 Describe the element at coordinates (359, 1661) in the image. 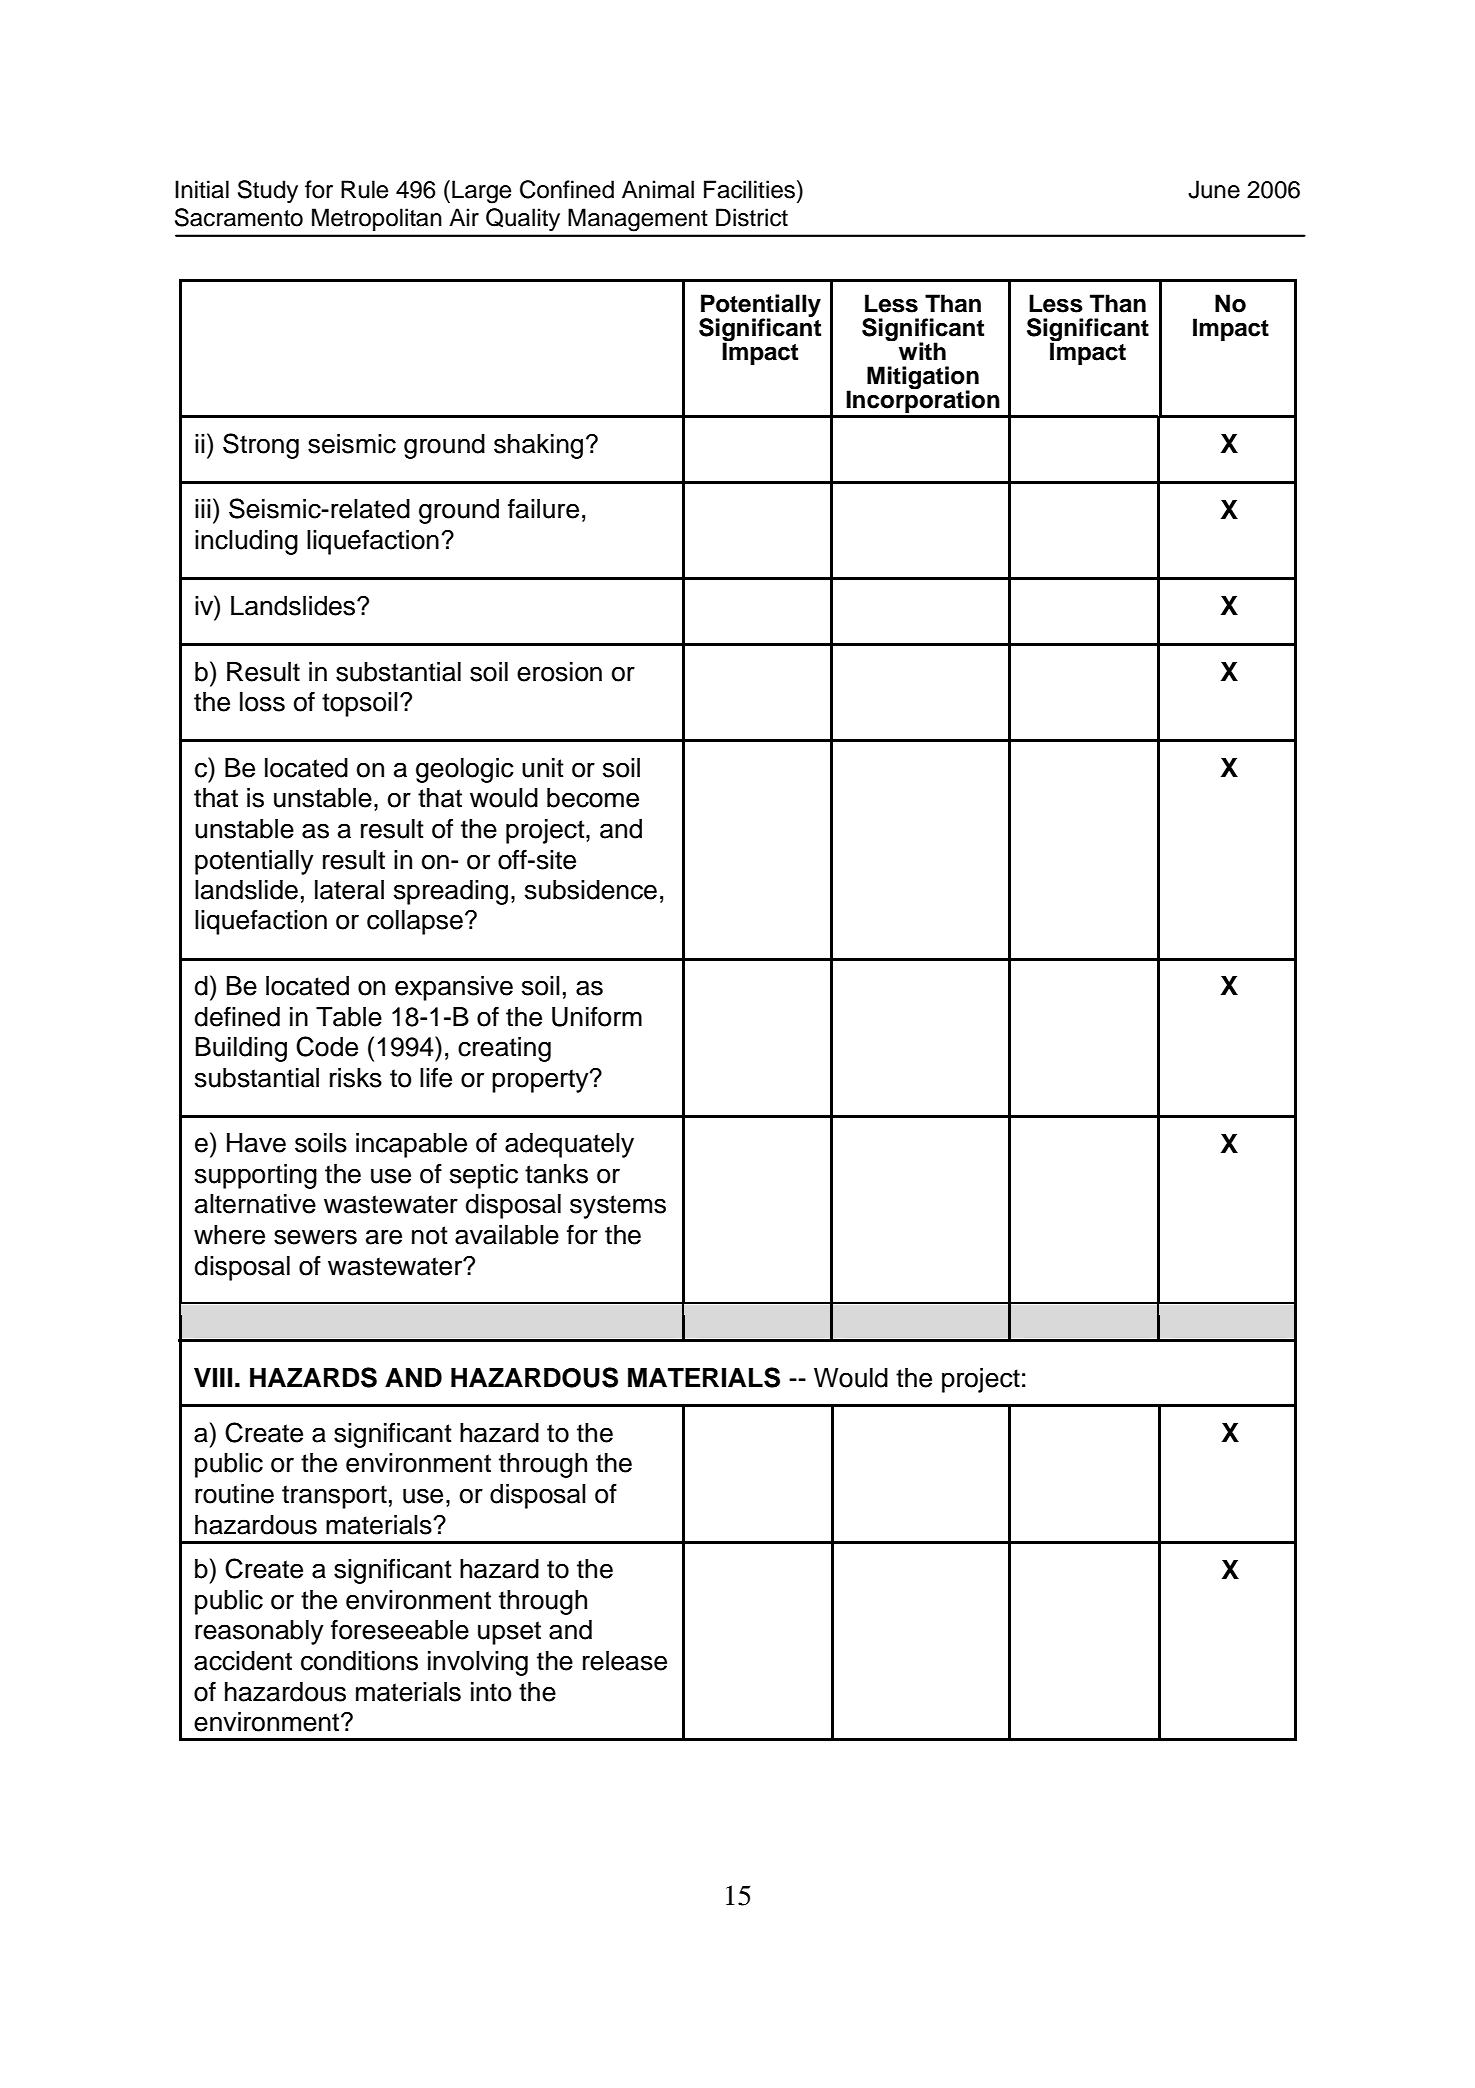

I see `conditions` at that location.
